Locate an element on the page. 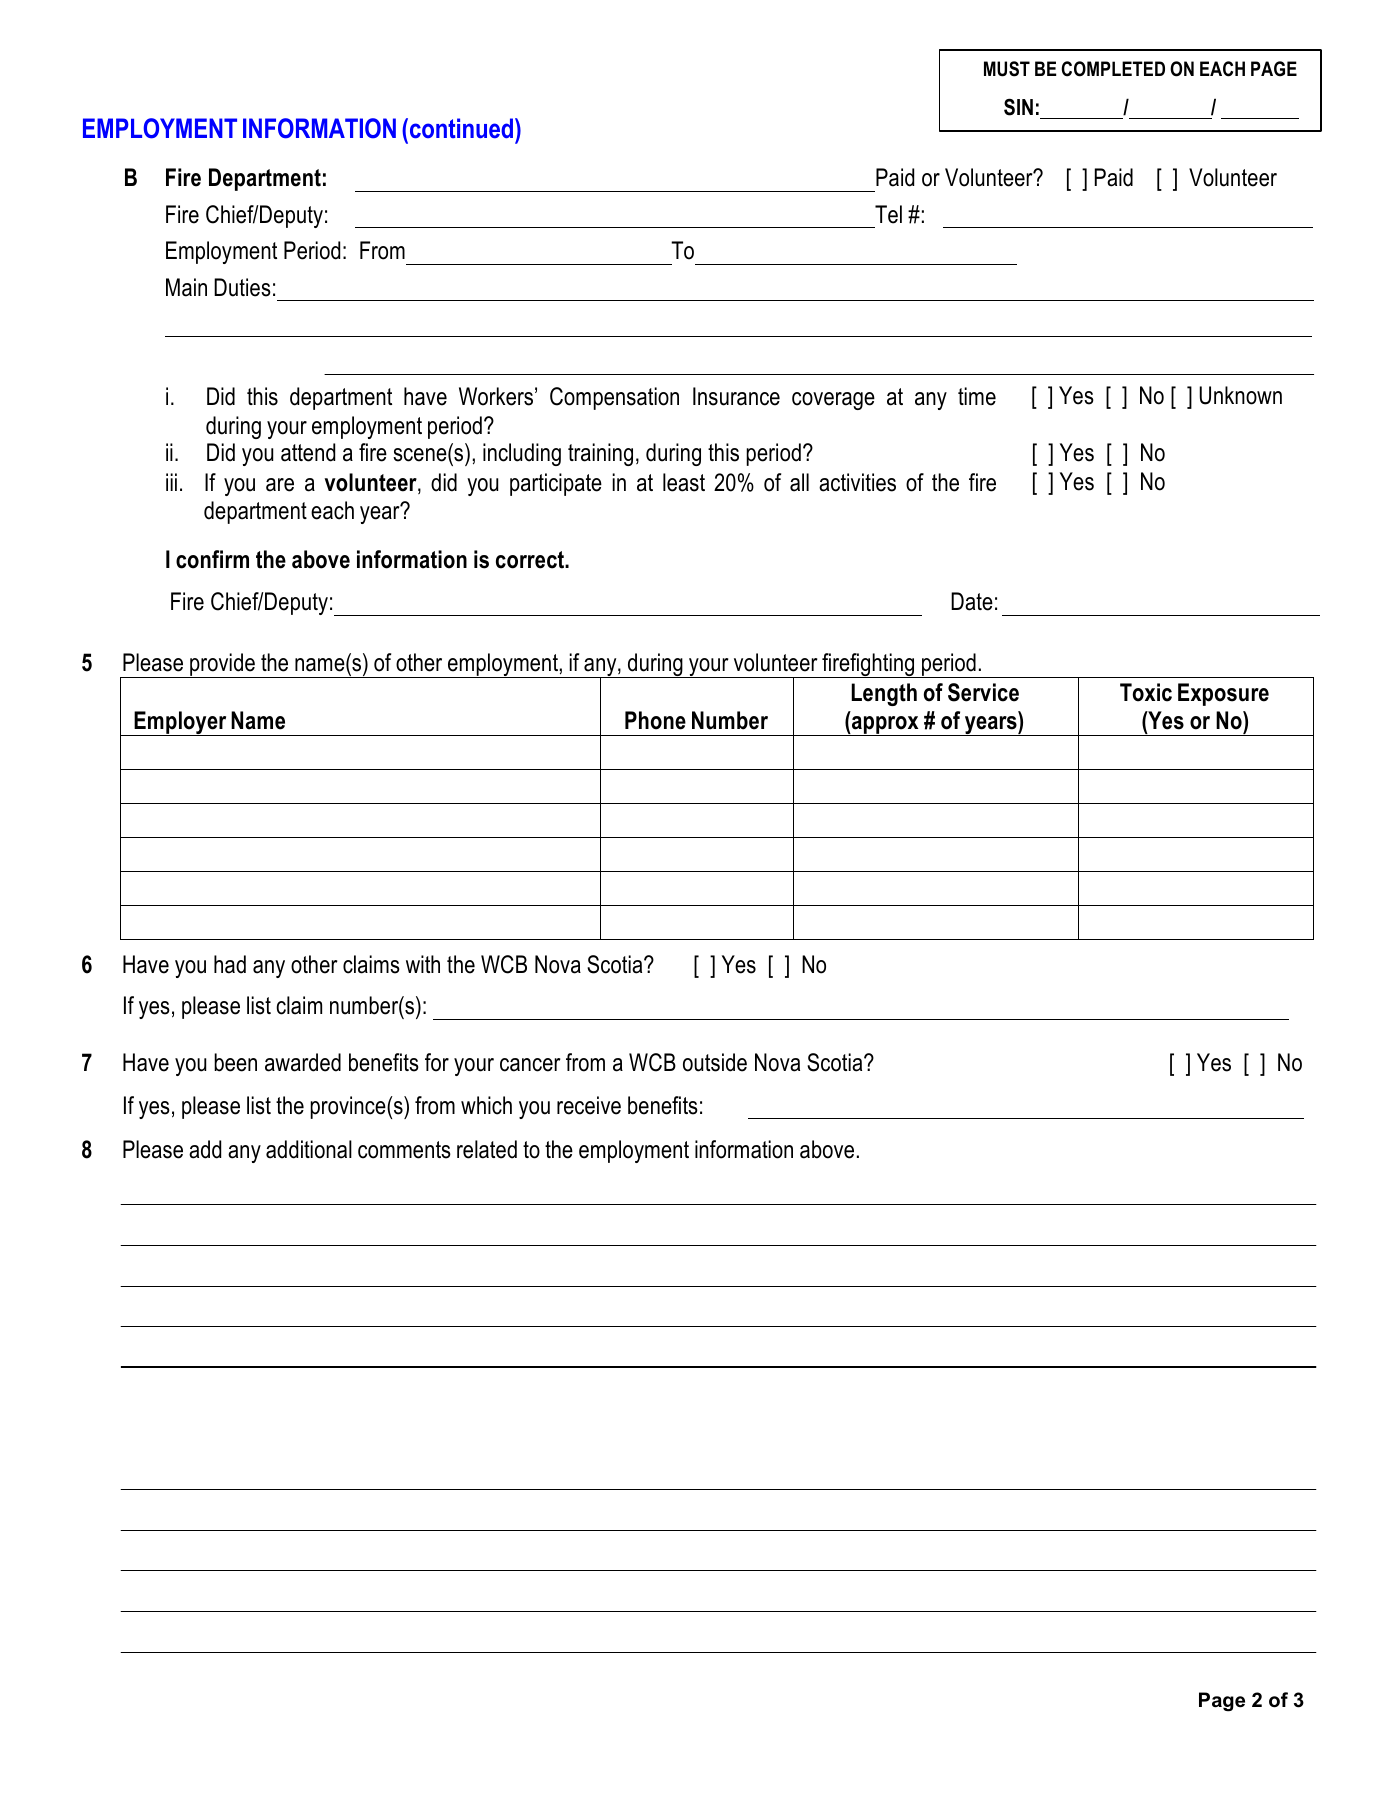 The image size is (1386, 1793). had is located at coordinates (230, 964).
